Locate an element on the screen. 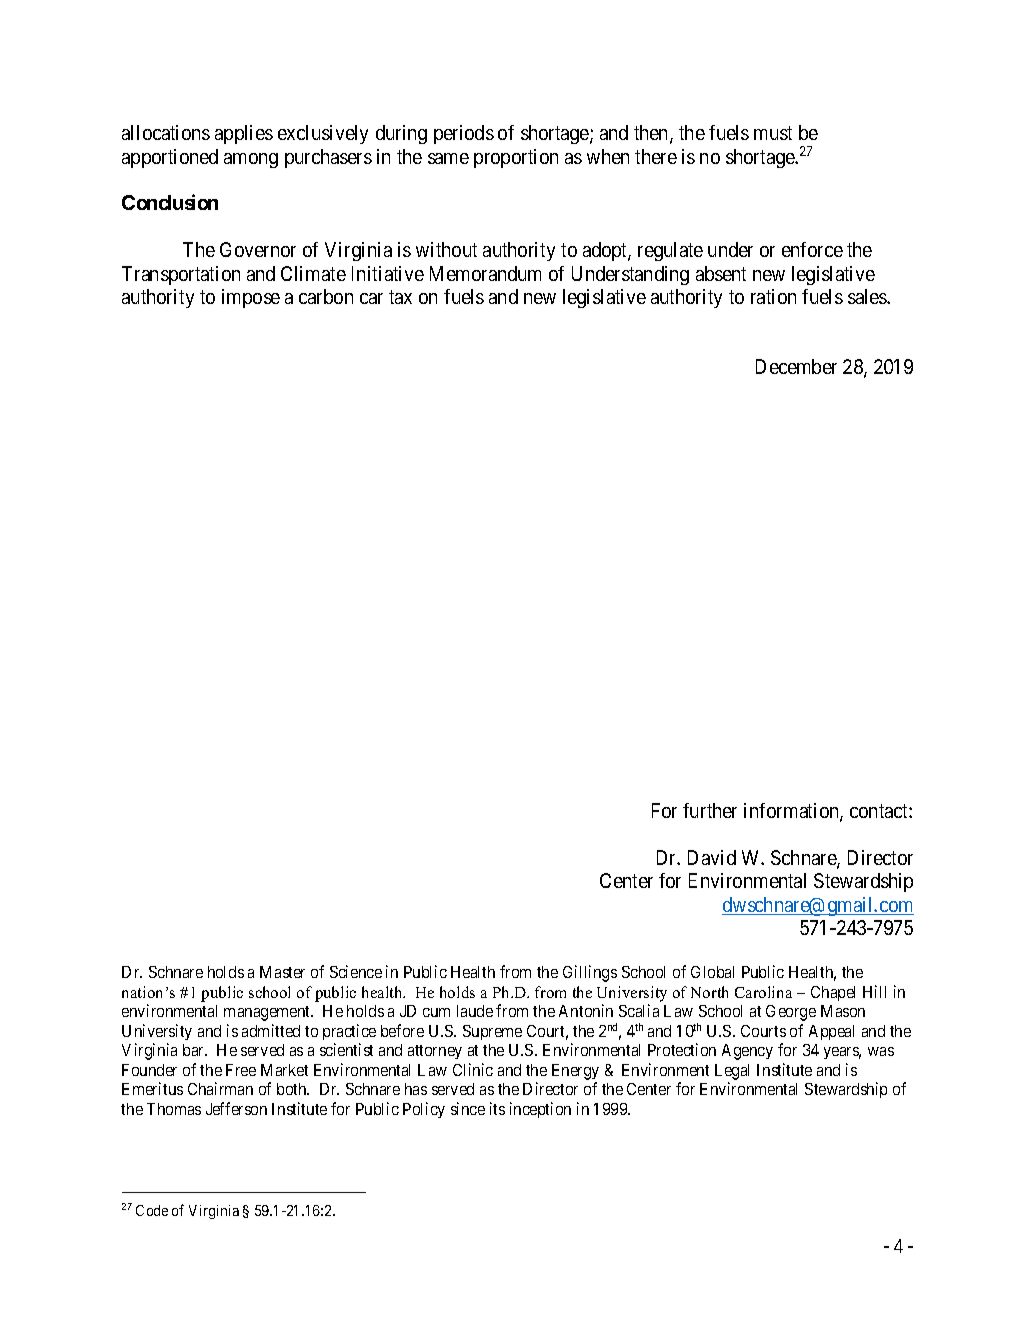 The width and height of the screenshot is (1036, 1341). impose is located at coordinates (251, 298).
